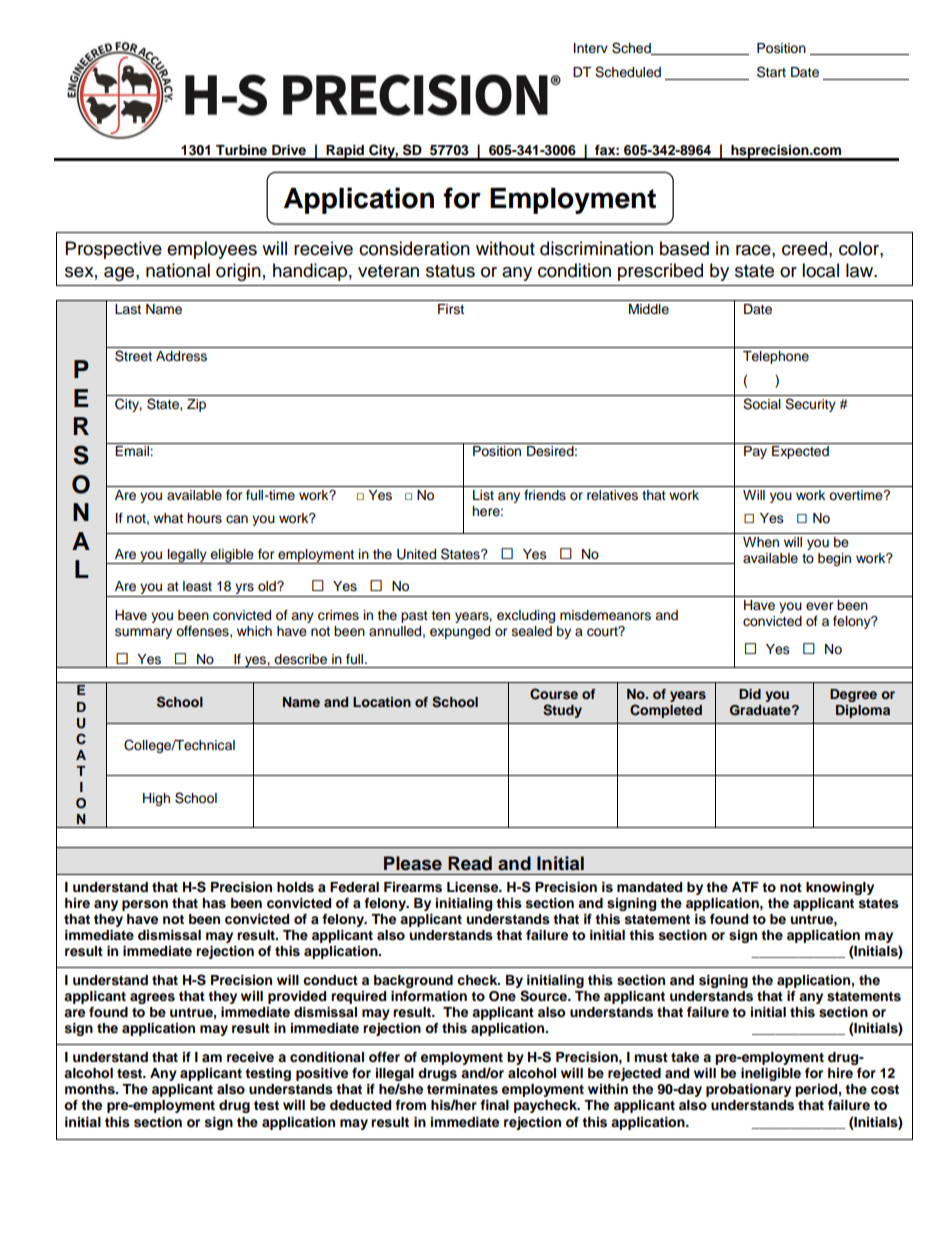  I want to click on without, so click(505, 248).
